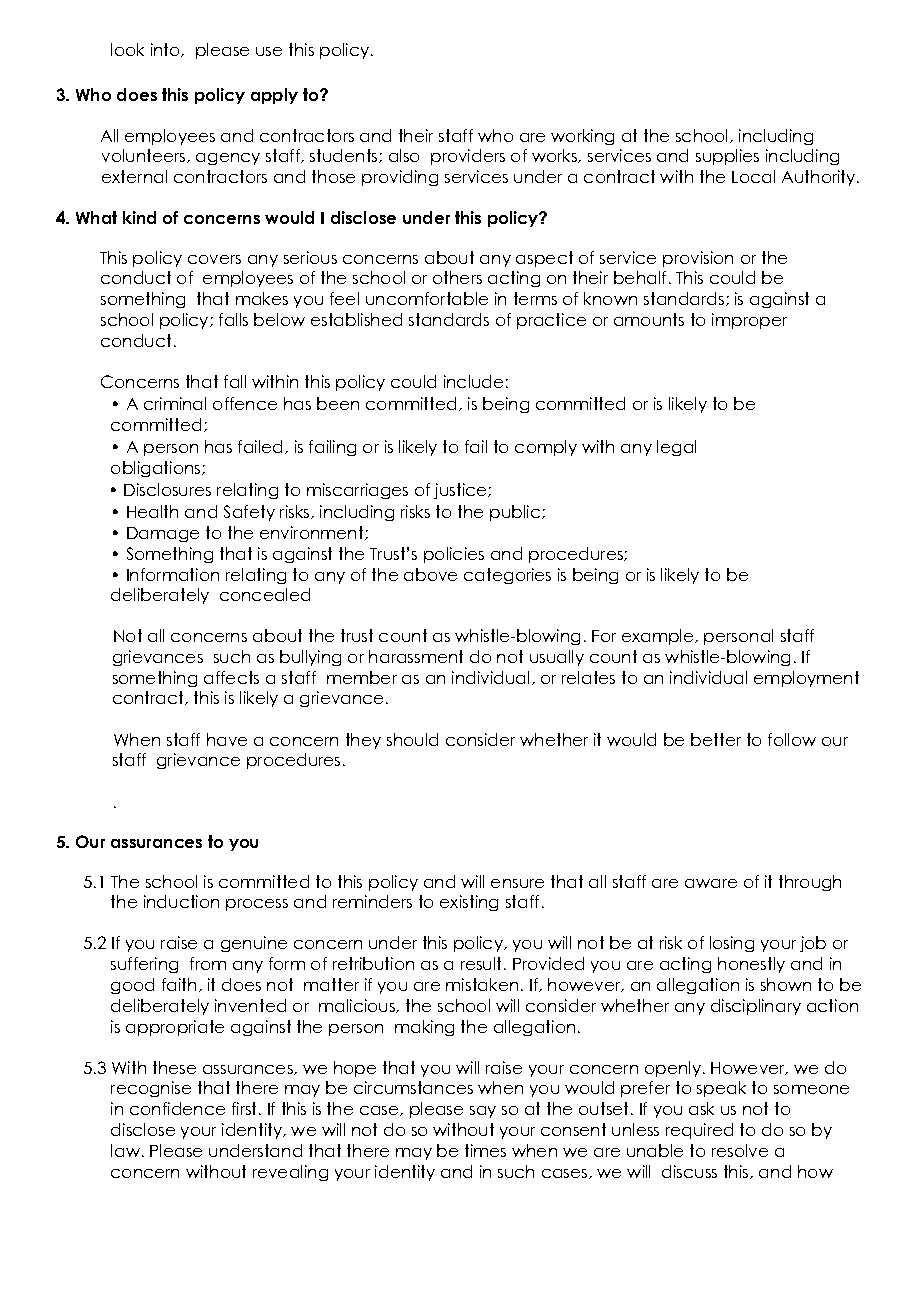 The height and width of the screenshot is (1307, 924). I want to click on providers, so click(468, 157).
